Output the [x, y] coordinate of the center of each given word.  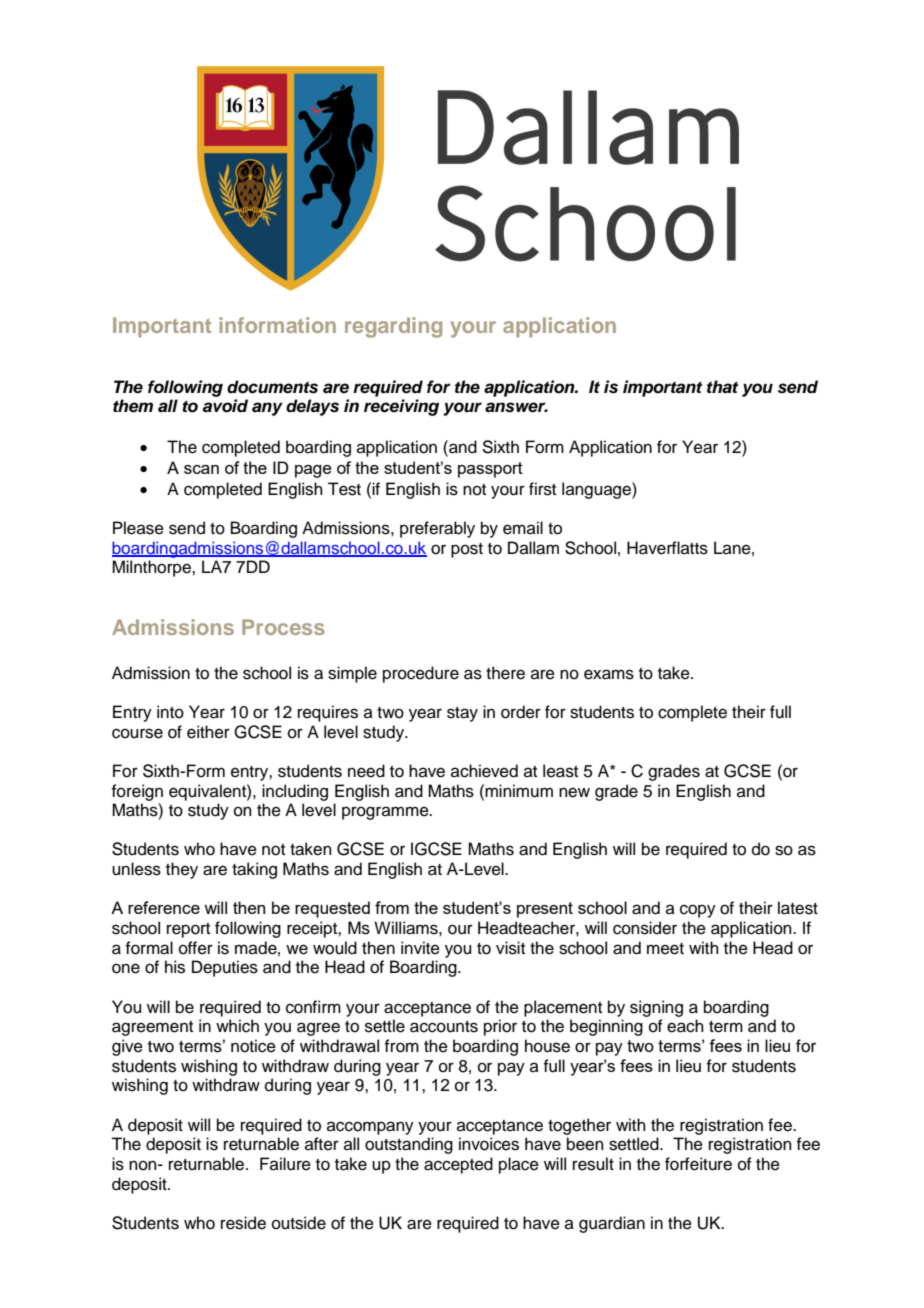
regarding [393, 327]
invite [420, 948]
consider [645, 928]
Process [283, 627]
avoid [225, 406]
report [188, 930]
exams [609, 674]
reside [243, 1223]
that [722, 387]
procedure [421, 674]
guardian [612, 1224]
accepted [458, 1165]
